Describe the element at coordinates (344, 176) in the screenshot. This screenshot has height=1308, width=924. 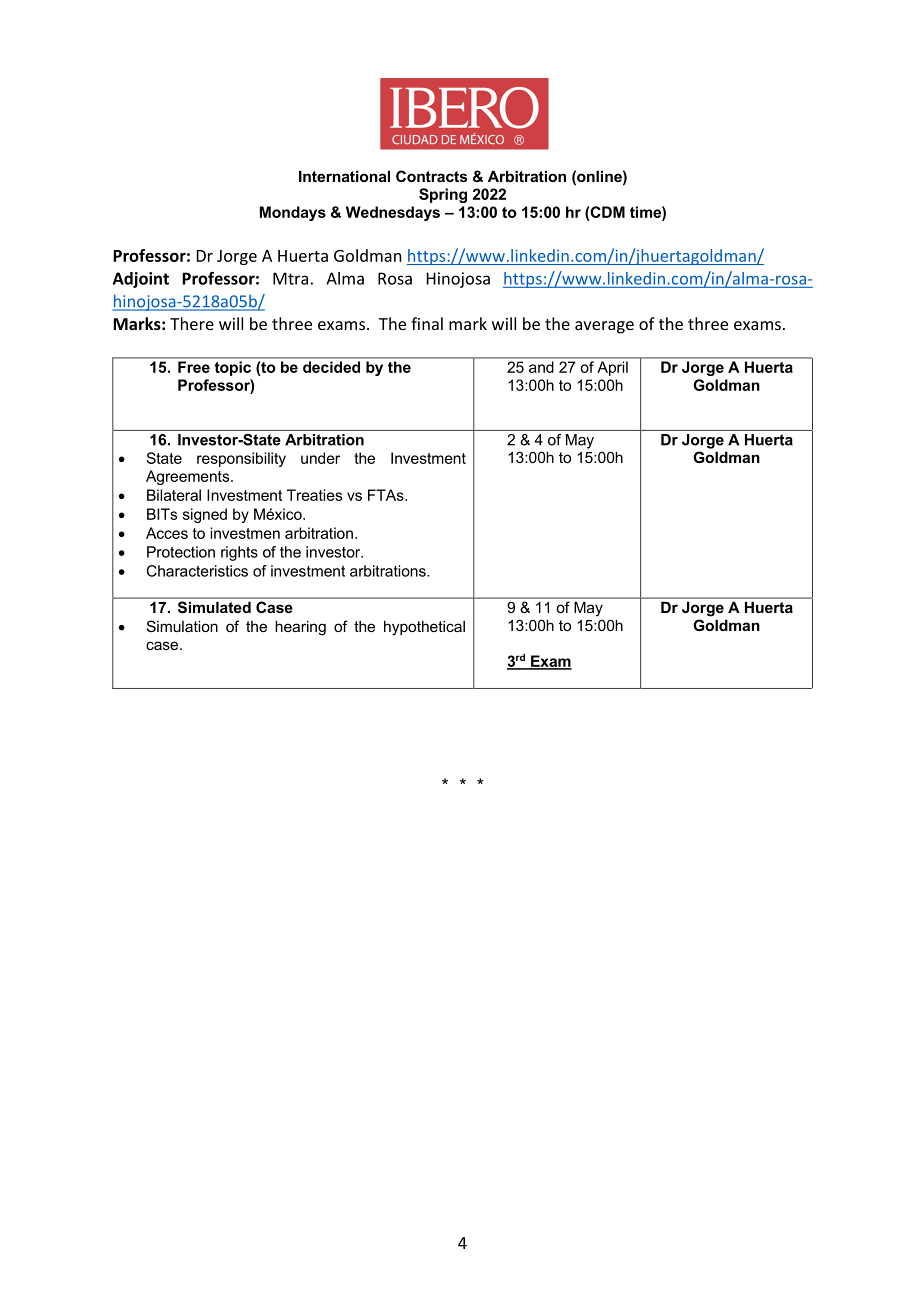
I see `International` at that location.
